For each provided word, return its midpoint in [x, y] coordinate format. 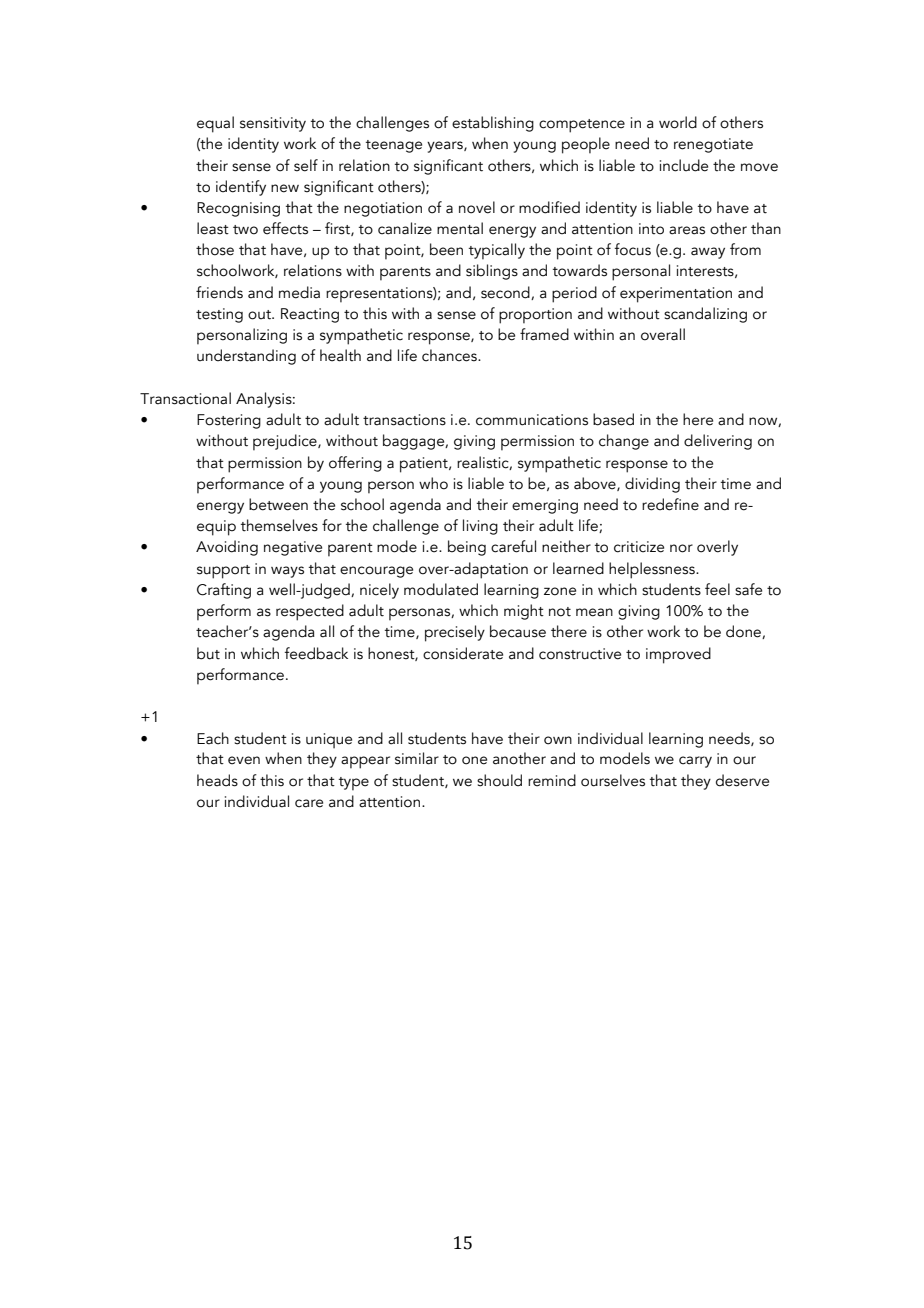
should [499, 780]
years [446, 147]
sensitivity [273, 124]
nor [681, 548]
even [244, 760]
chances [450, 355]
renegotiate [713, 145]
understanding [246, 357]
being [467, 548]
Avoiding [227, 548]
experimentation [676, 295]
